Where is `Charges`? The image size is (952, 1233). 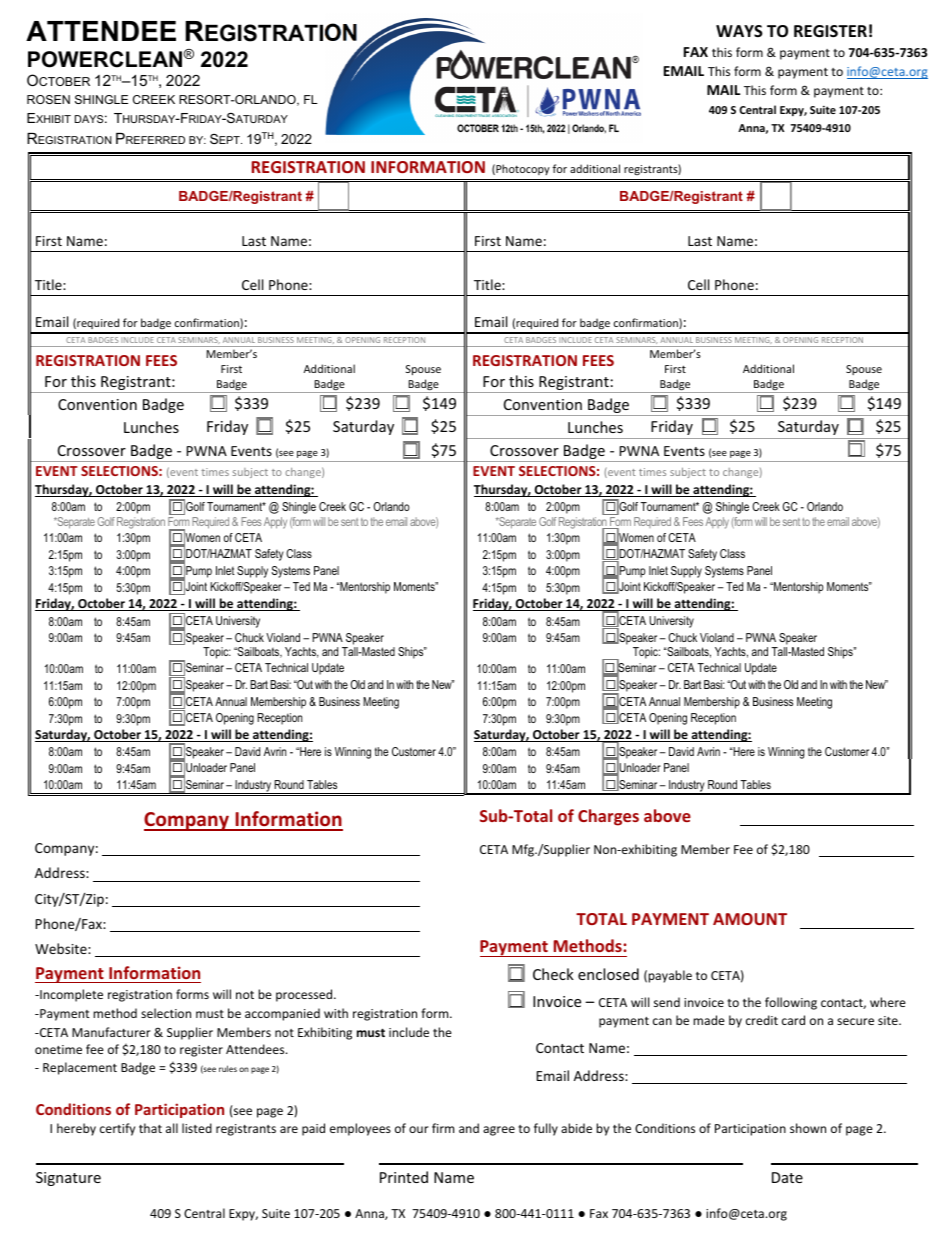 Charges is located at coordinates (608, 817).
